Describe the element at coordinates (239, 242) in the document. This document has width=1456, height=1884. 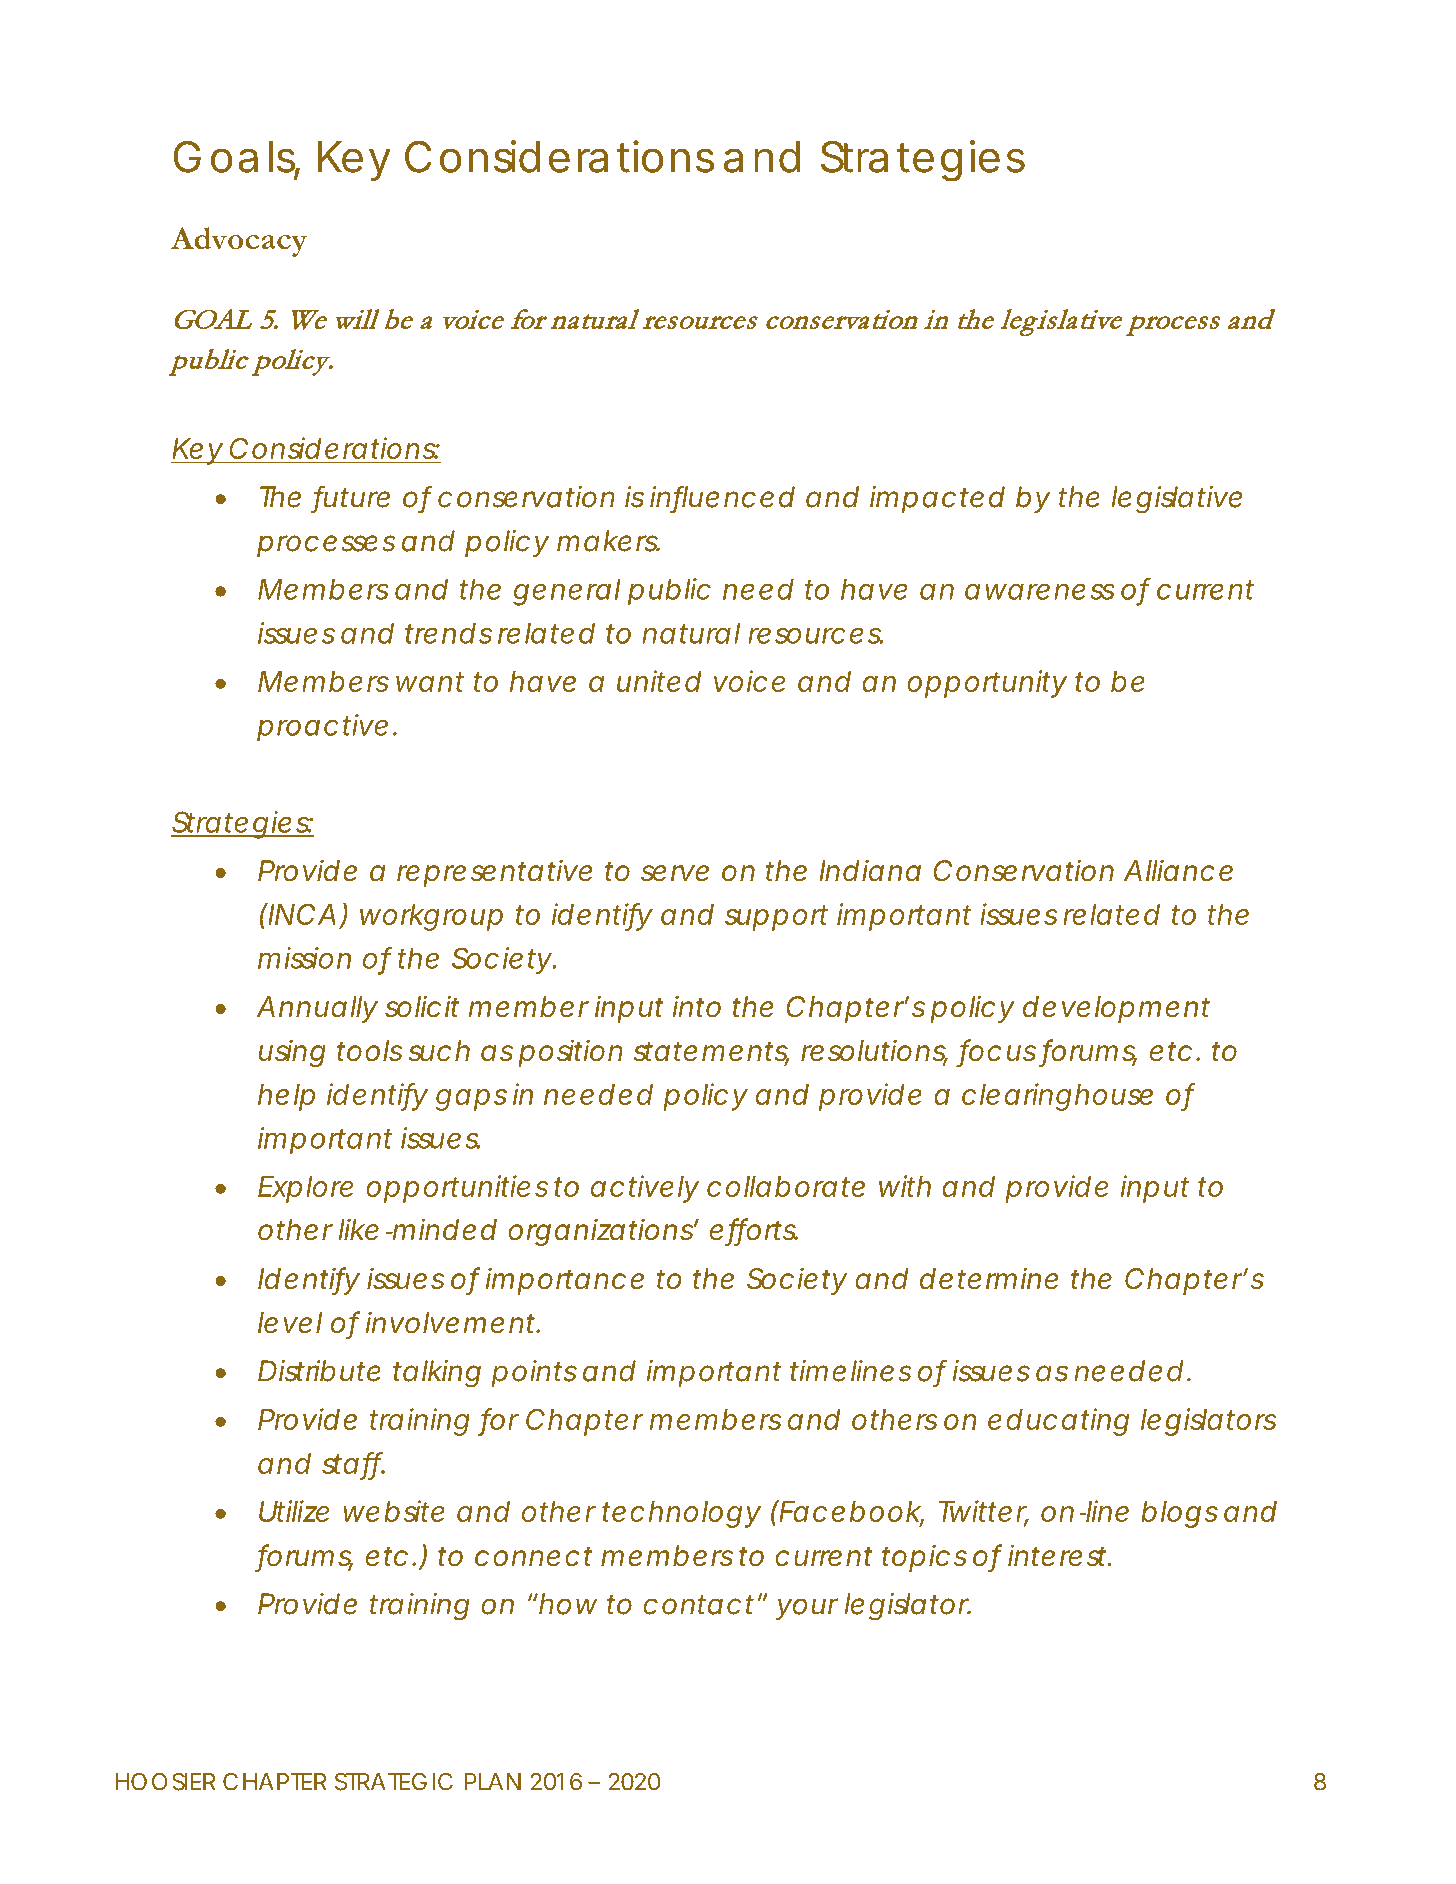
I see `Advocacy` at that location.
